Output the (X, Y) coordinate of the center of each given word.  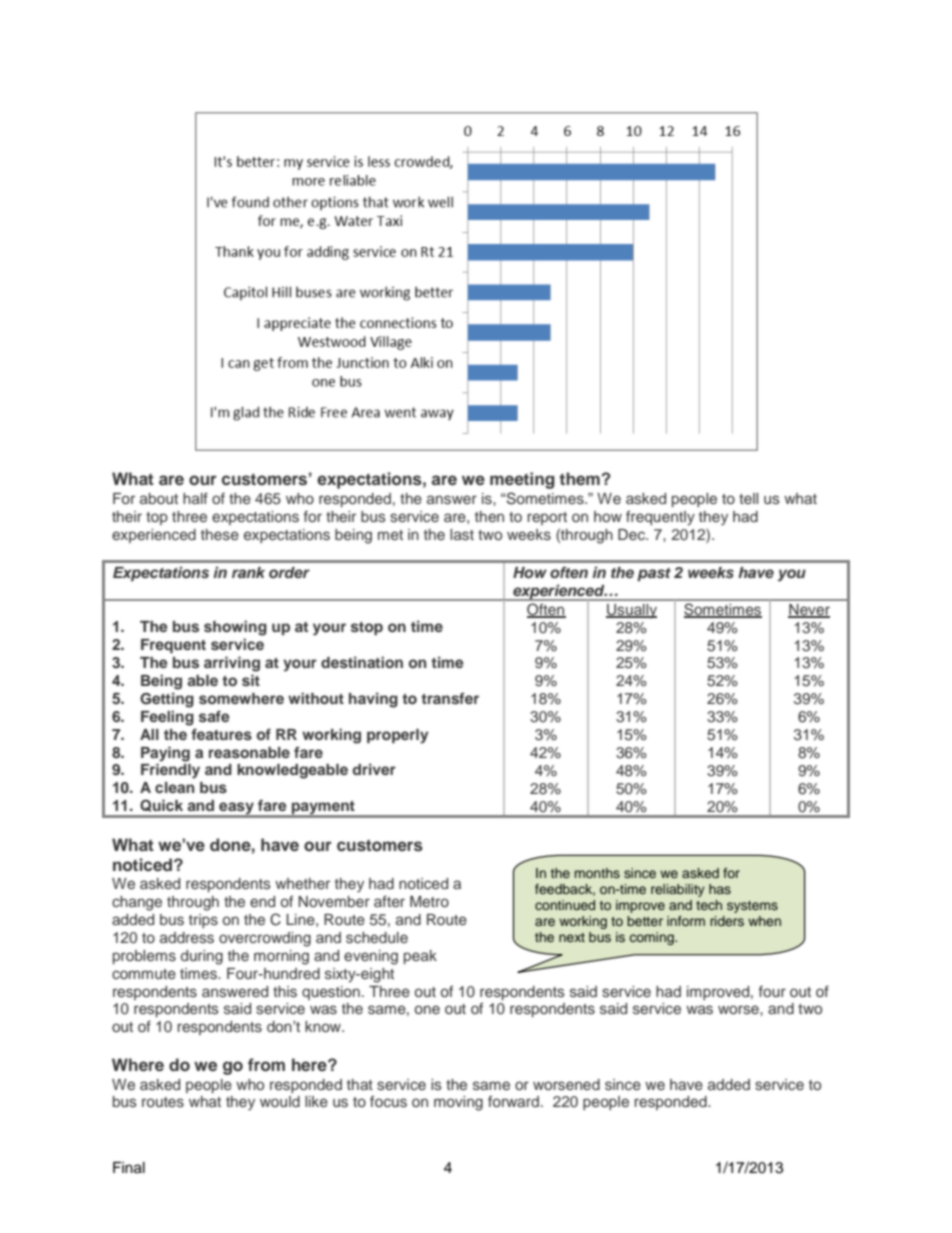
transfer (450, 698)
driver (374, 769)
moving (458, 1103)
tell (748, 498)
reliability (678, 890)
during (202, 957)
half (195, 498)
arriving (232, 664)
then (489, 516)
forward (513, 1101)
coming (653, 938)
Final (129, 1168)
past (654, 574)
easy (236, 809)
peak (420, 957)
